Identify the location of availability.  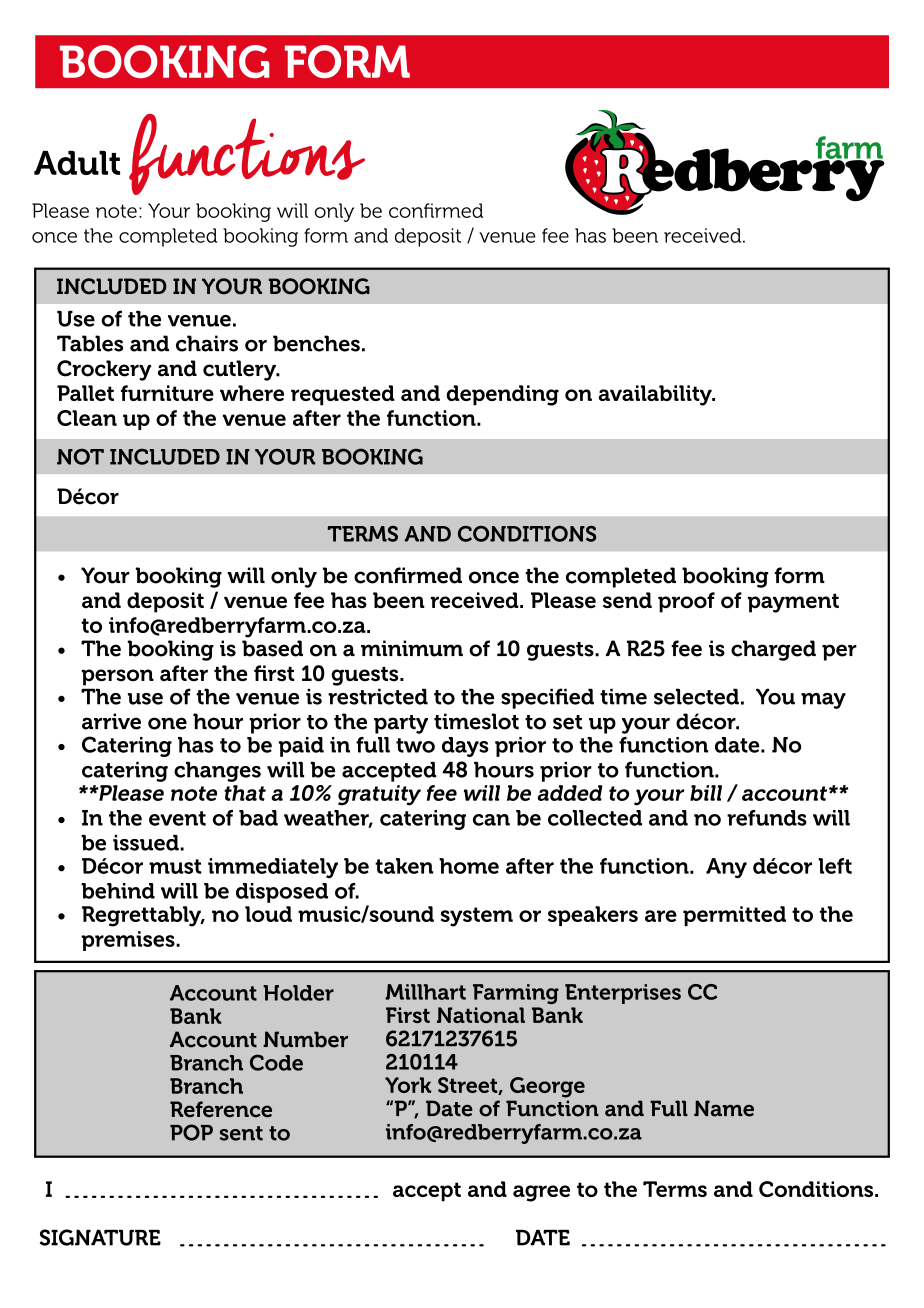
(656, 395).
